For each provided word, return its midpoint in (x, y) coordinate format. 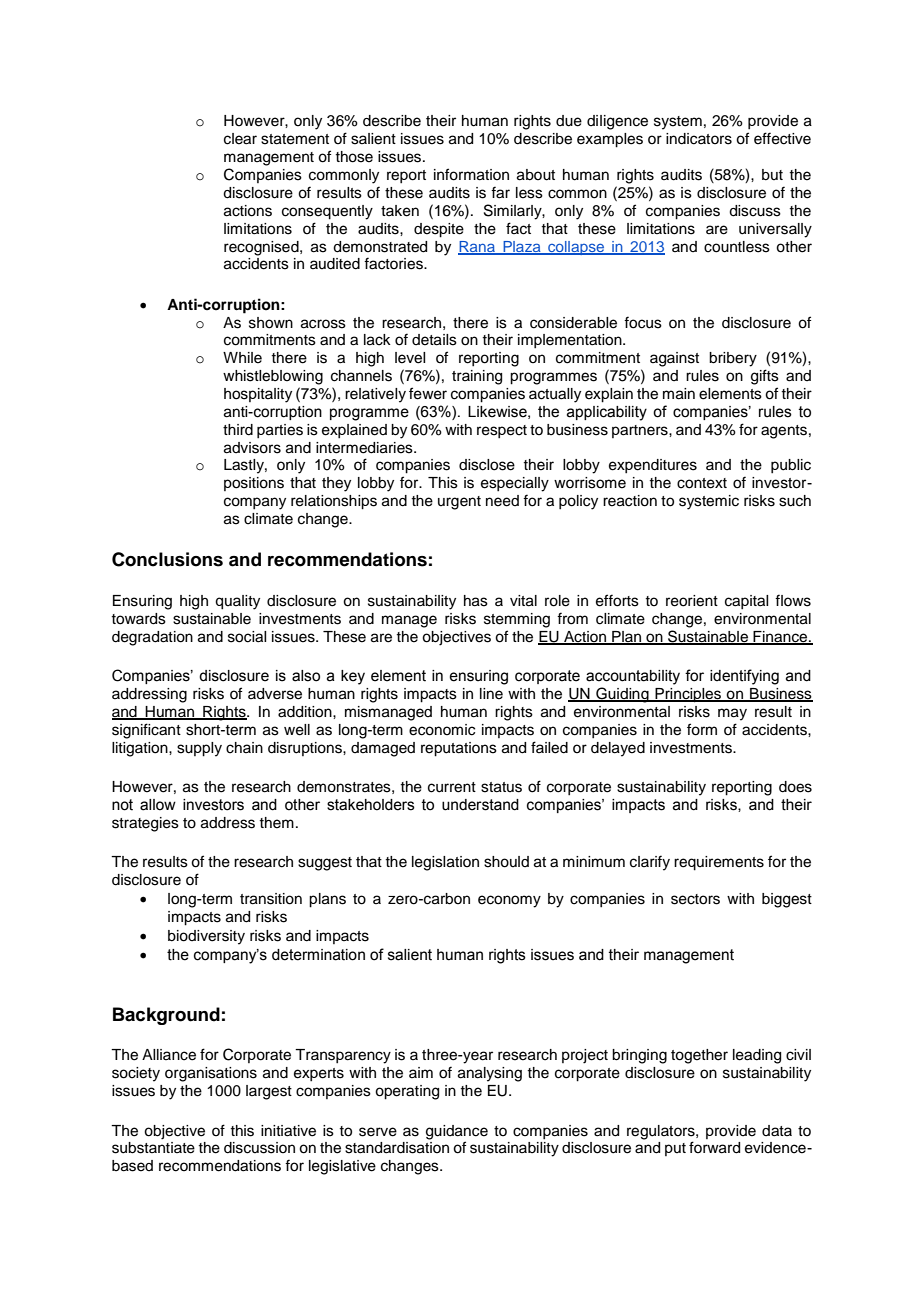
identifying (744, 677)
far (500, 192)
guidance (457, 1132)
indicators (699, 139)
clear (240, 139)
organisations (211, 1074)
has (476, 601)
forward (714, 1147)
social (247, 637)
